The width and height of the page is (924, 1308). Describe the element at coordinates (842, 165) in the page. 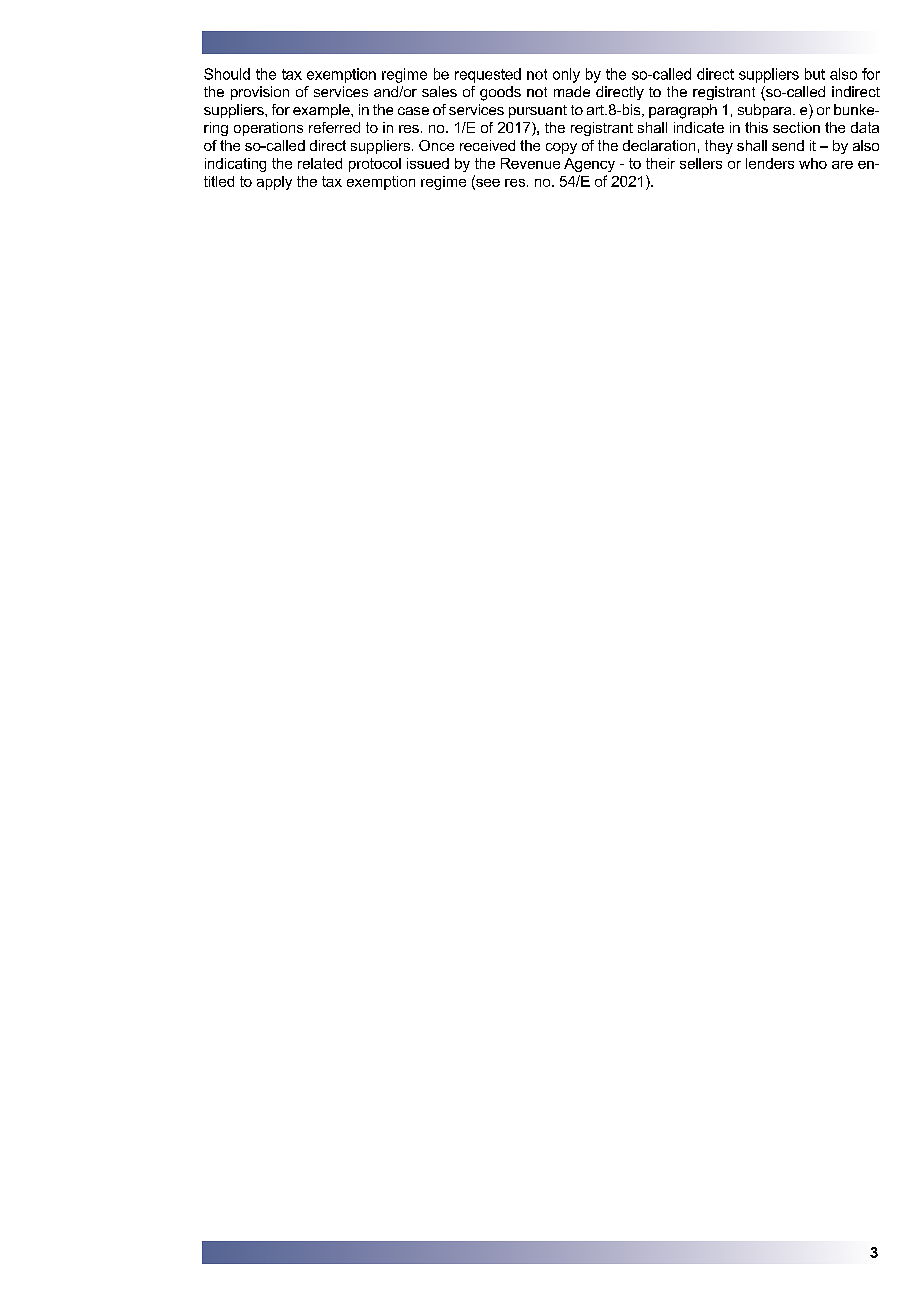

I see `are` at that location.
